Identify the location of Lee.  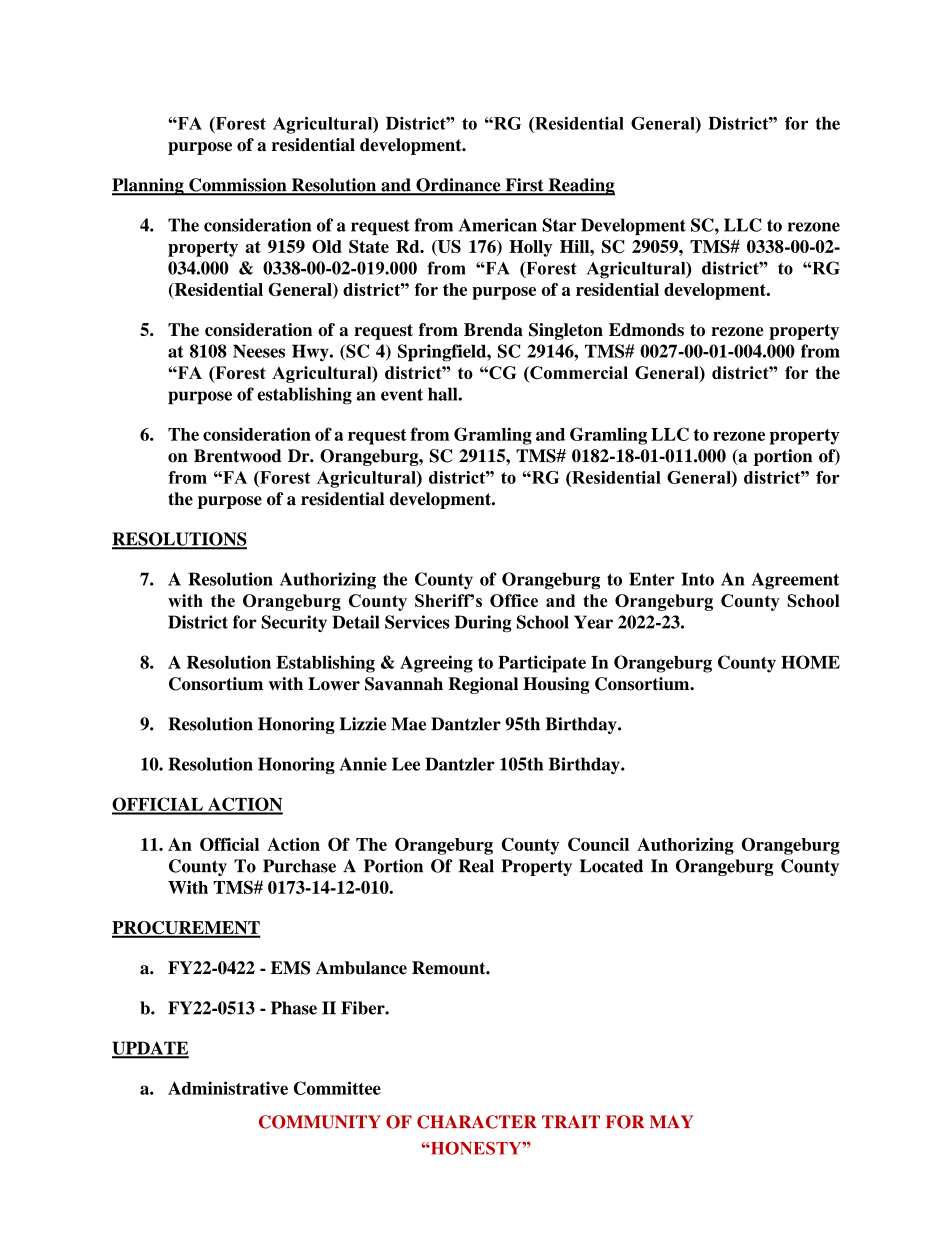
(406, 764).
